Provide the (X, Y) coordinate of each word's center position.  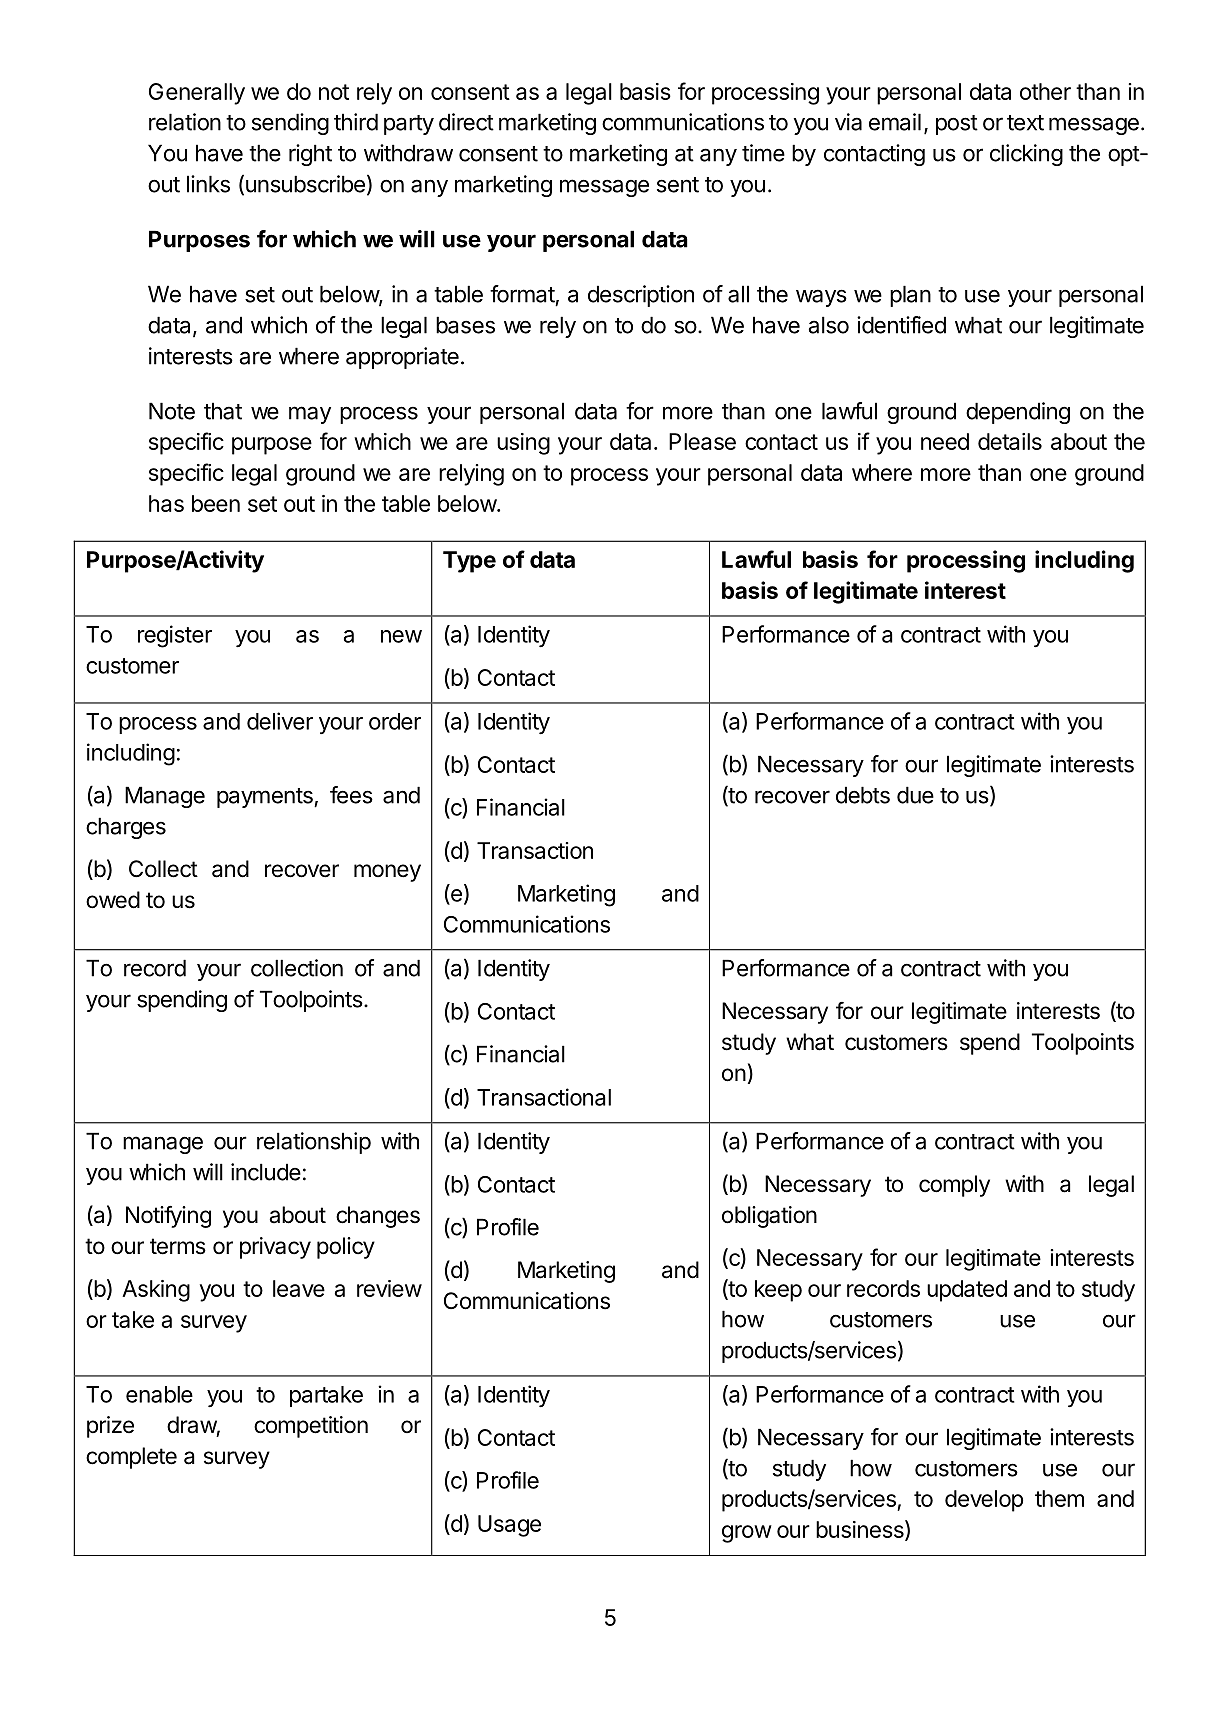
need (945, 441)
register (175, 636)
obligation (769, 1217)
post (957, 125)
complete (131, 1458)
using (523, 444)
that (223, 411)
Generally (197, 94)
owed (113, 900)
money (387, 873)
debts (863, 795)
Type (469, 562)
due (915, 795)
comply (954, 1186)
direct (466, 122)
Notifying (168, 1217)
